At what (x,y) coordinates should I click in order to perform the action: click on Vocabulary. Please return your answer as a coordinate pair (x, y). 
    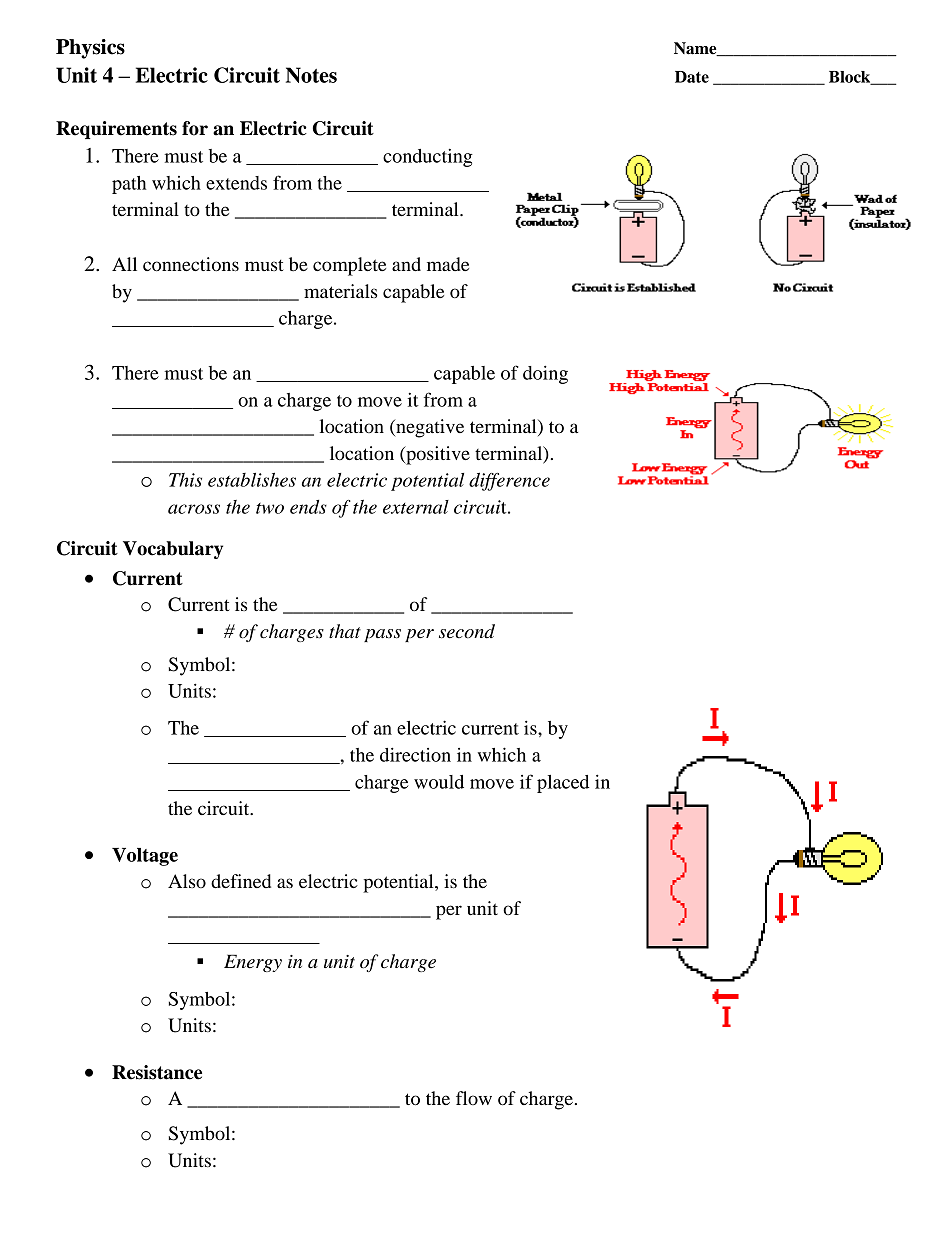
    Looking at the image, I should click on (173, 550).
